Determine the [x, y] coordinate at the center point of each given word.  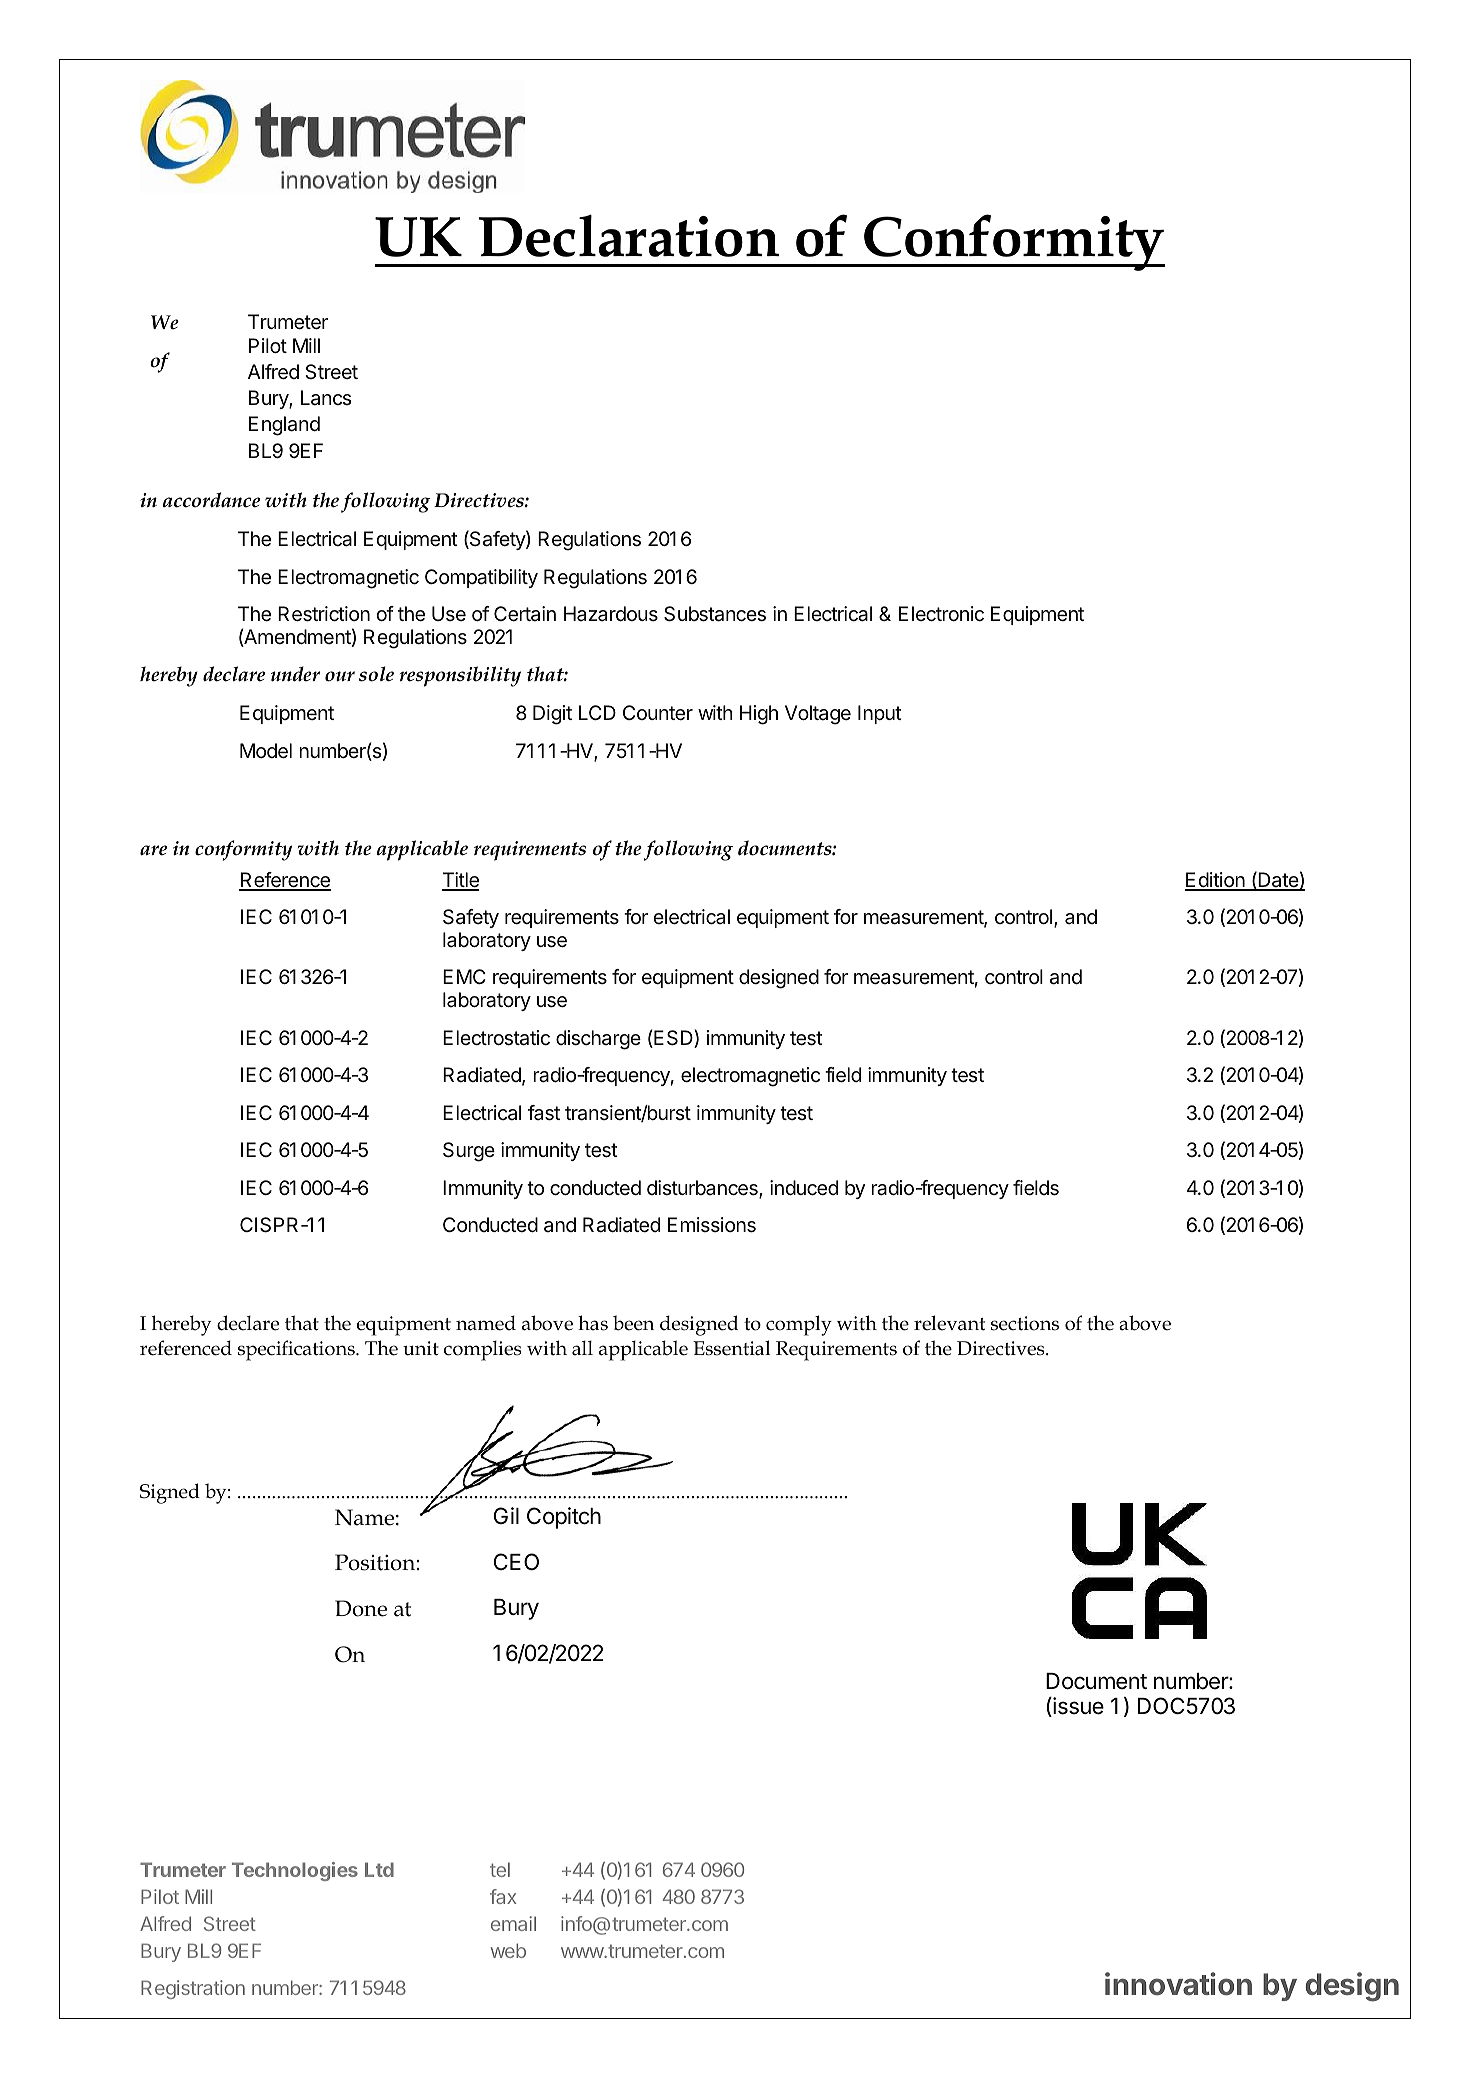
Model [266, 751]
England [284, 426]
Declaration [629, 235]
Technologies [295, 1871]
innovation [1178, 1984]
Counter [658, 713]
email [513, 1923]
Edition [1216, 881]
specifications [297, 1350]
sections [1025, 1323]
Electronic [941, 614]
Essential [731, 1348]
